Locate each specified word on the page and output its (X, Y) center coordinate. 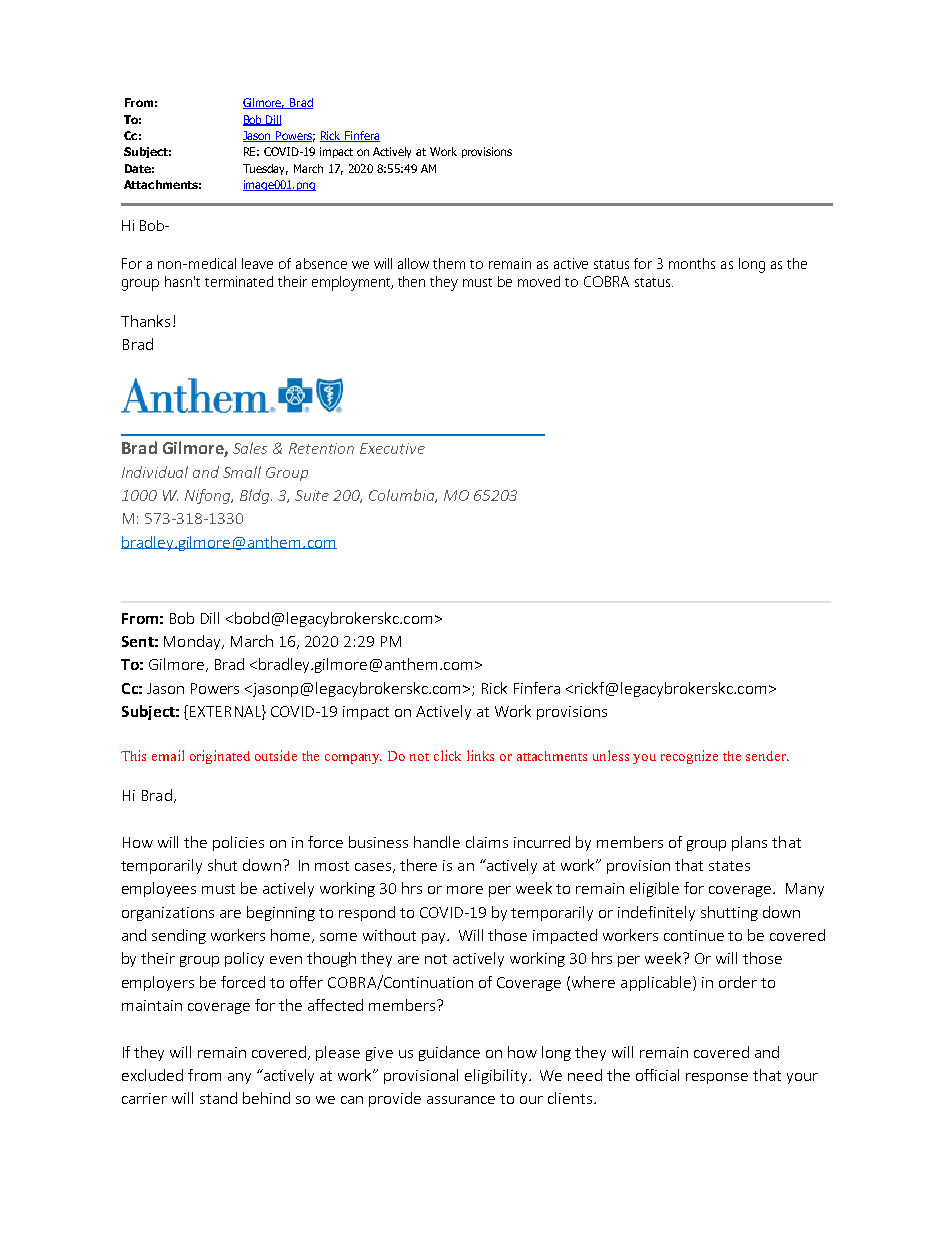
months (692, 263)
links (480, 755)
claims (487, 842)
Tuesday (265, 169)
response (717, 1078)
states (729, 866)
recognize (689, 757)
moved (539, 281)
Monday (193, 642)
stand (218, 1098)
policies (238, 843)
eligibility (497, 1076)
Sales (250, 448)
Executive (392, 448)
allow (413, 263)
